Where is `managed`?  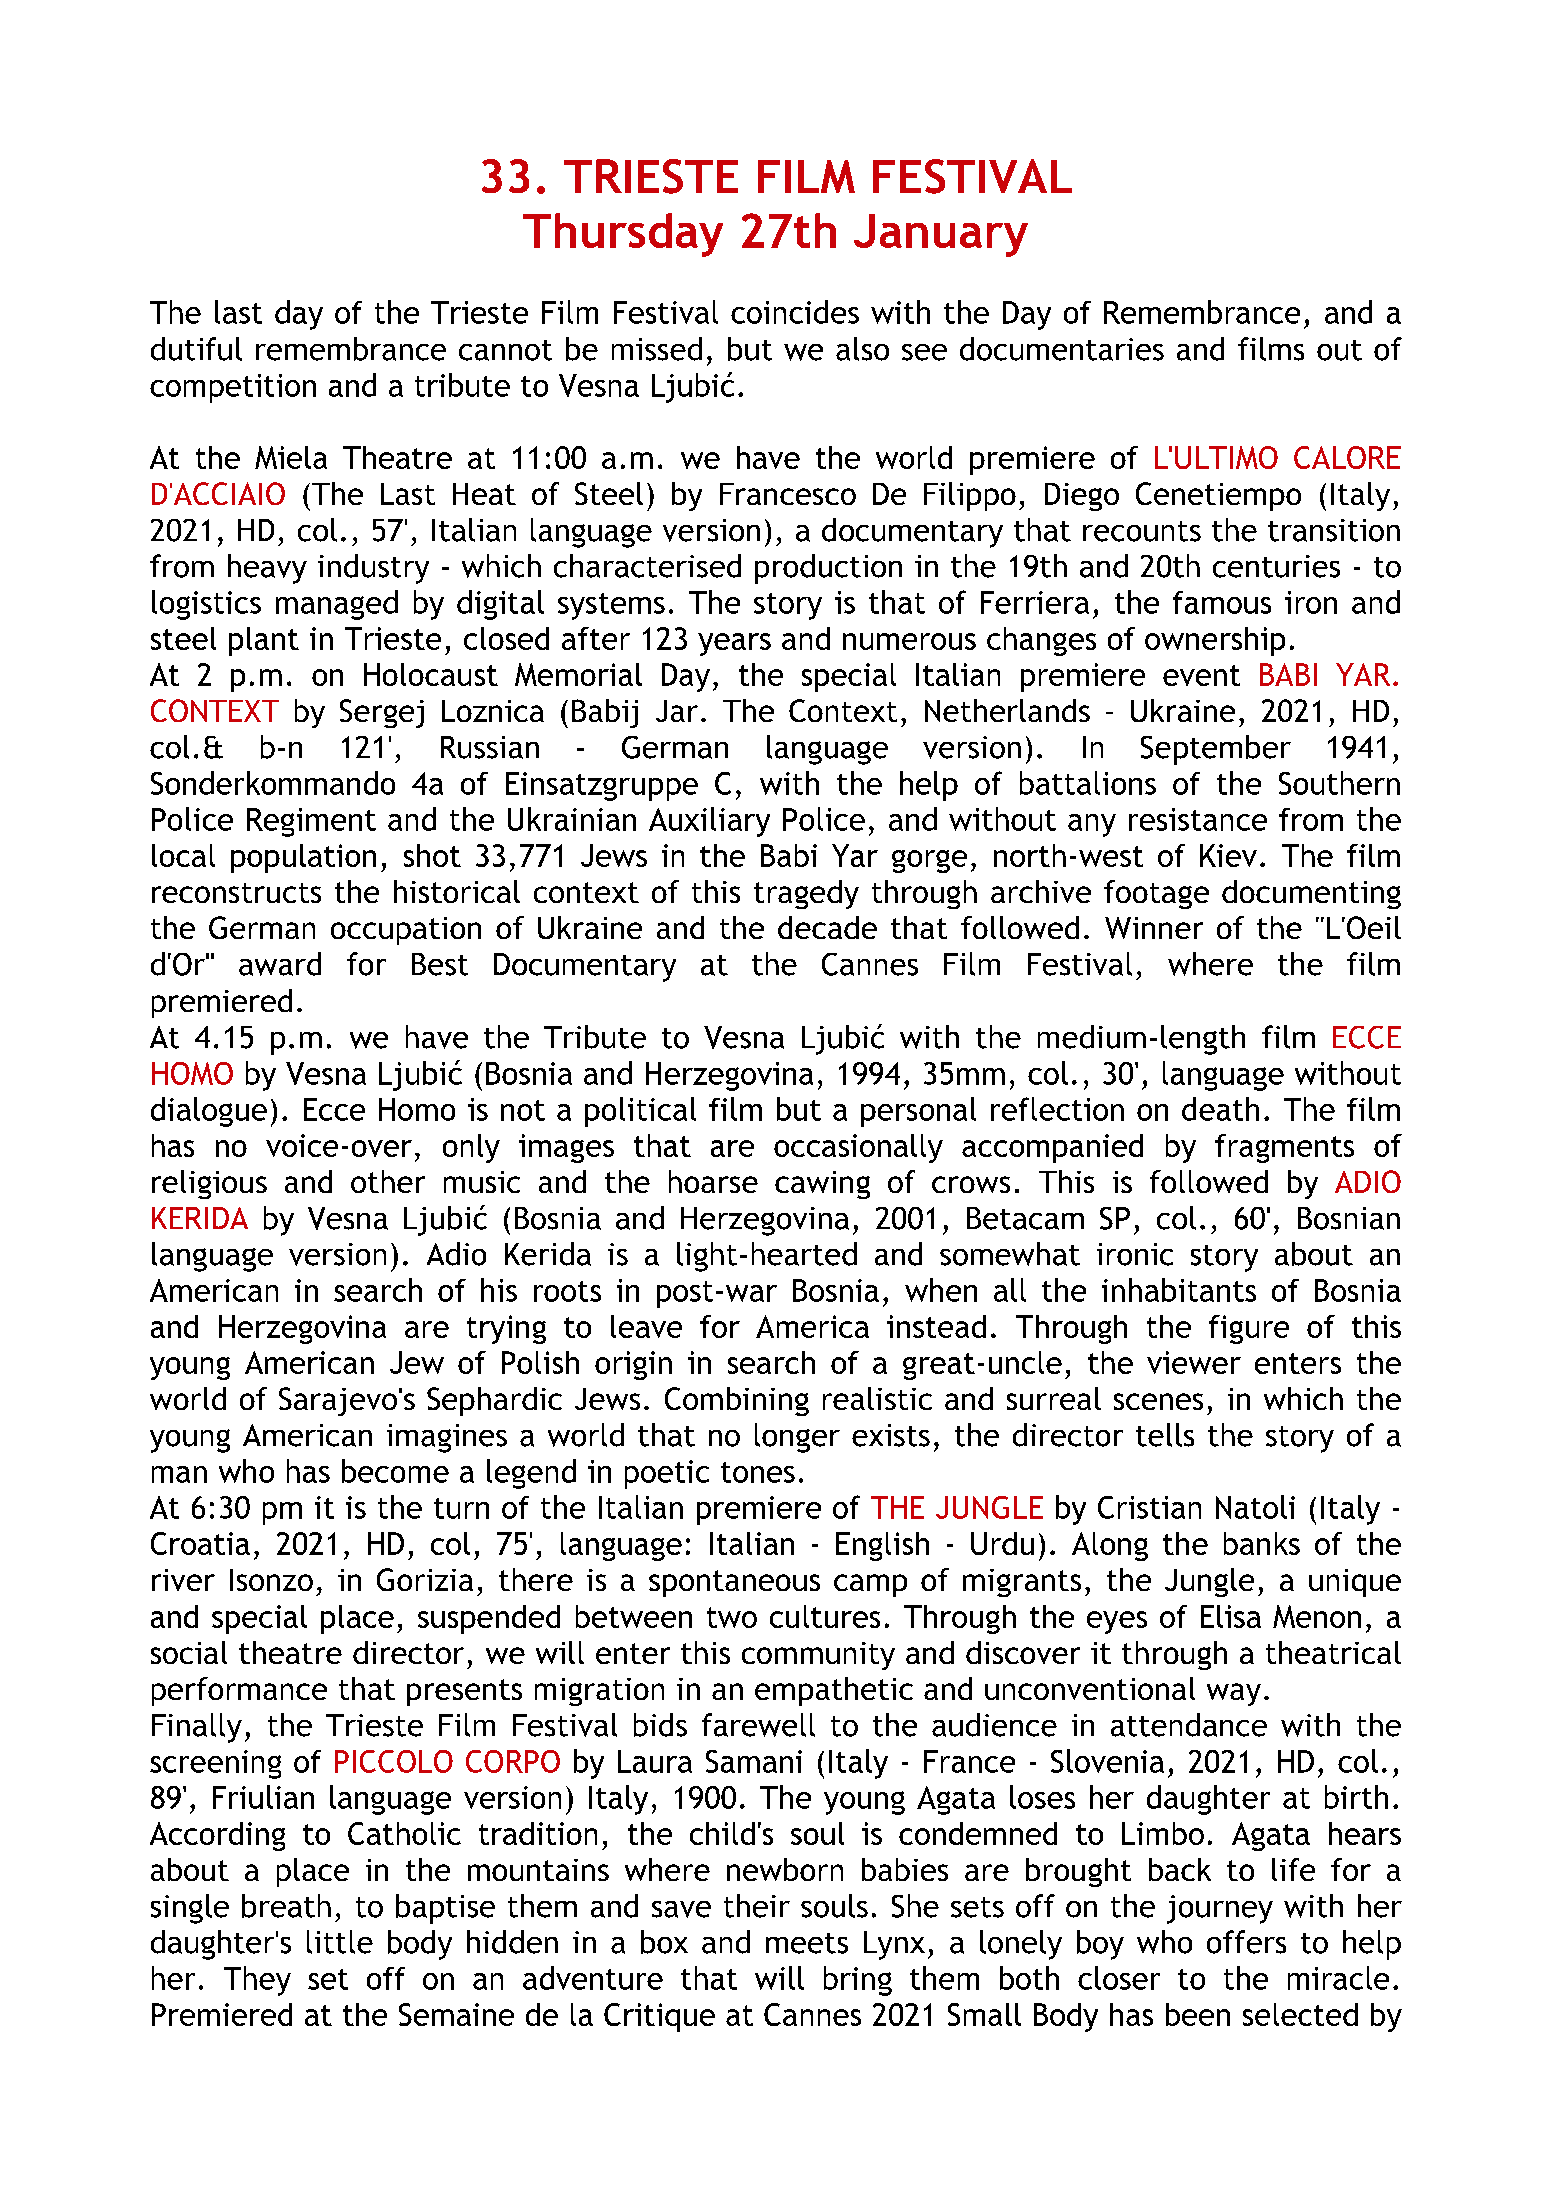
managed is located at coordinates (337, 605).
